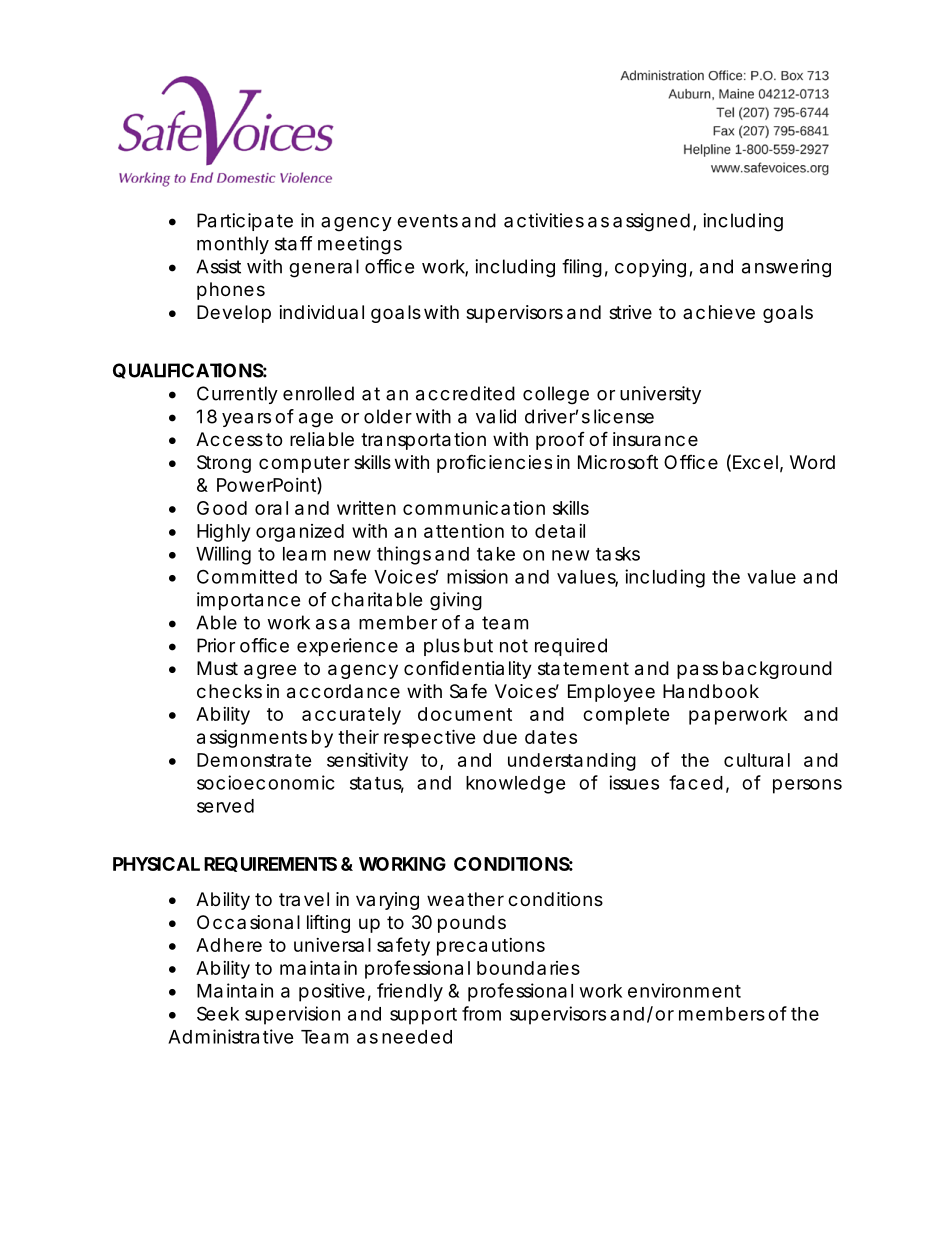 The width and height of the screenshot is (952, 1233). Describe the element at coordinates (630, 312) in the screenshot. I see `strive` at that location.
